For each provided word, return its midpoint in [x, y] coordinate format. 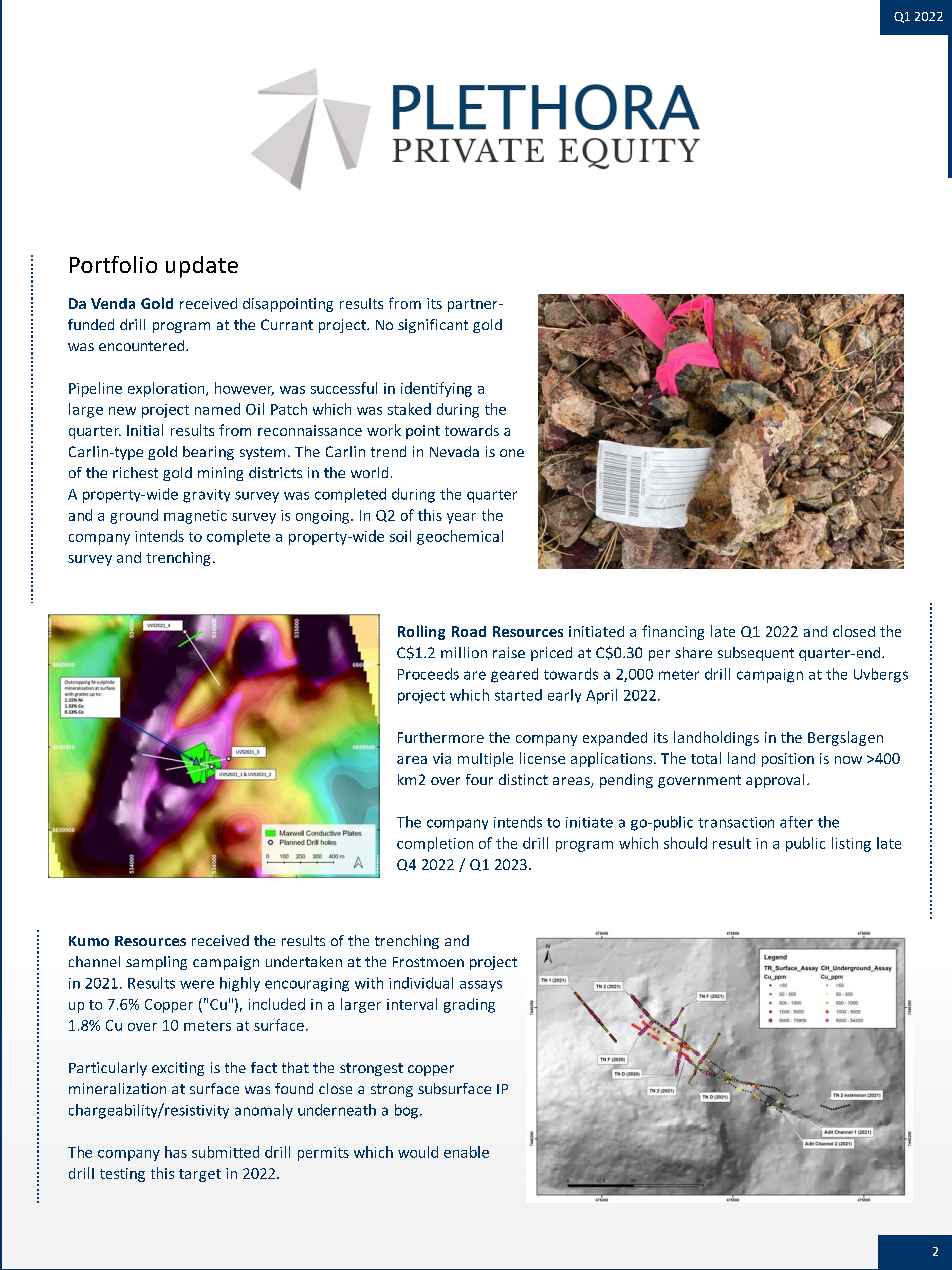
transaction [736, 822]
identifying [436, 389]
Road [469, 631]
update [202, 267]
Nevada [454, 451]
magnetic [195, 517]
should [685, 843]
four [479, 779]
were [197, 984]
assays [481, 986]
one [512, 453]
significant [433, 326]
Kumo [89, 941]
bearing [208, 453]
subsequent [756, 654]
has [176, 1152]
